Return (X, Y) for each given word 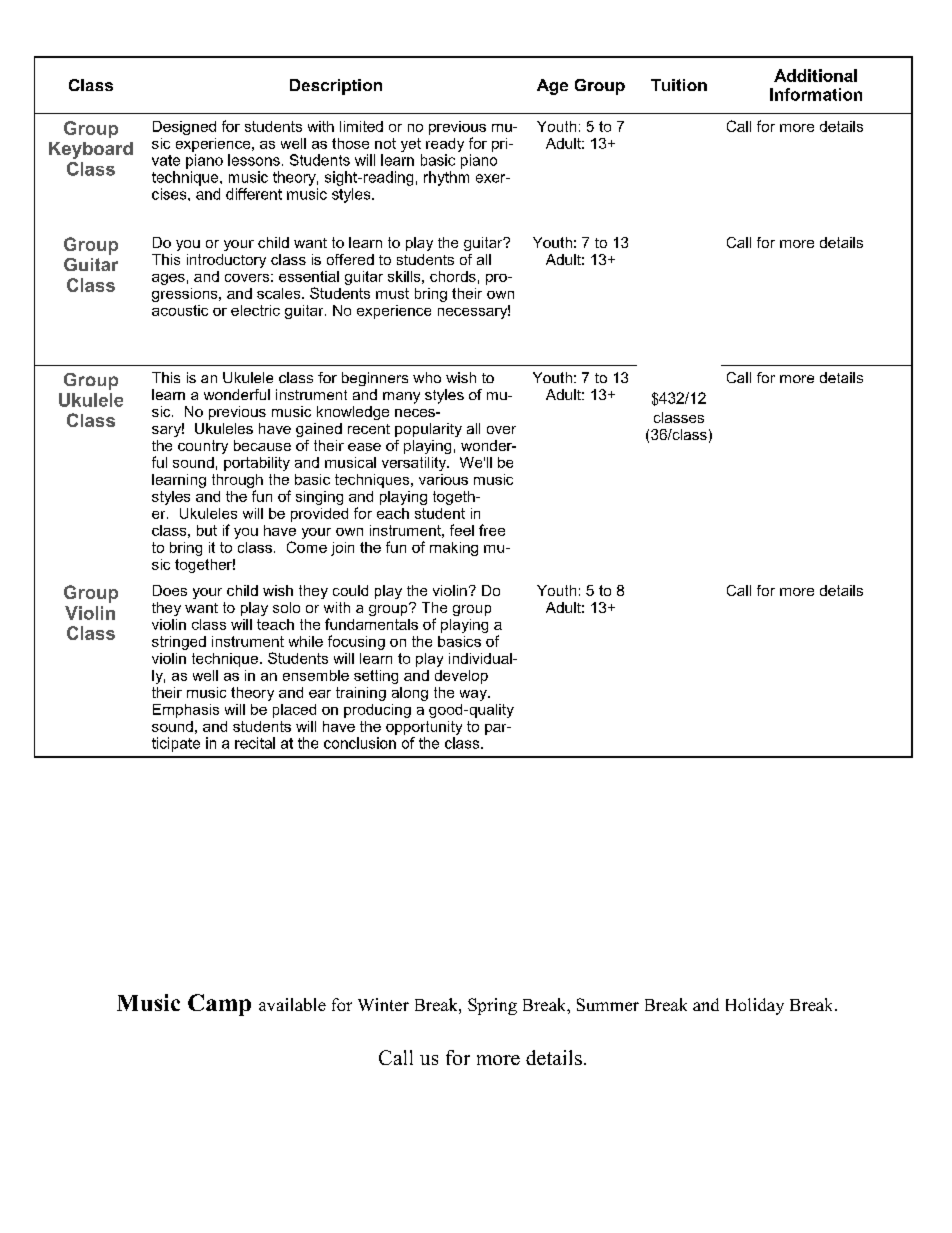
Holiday (755, 1006)
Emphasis (186, 711)
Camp (219, 1005)
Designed (184, 128)
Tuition (679, 85)
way (474, 695)
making (454, 549)
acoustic (180, 310)
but (207, 530)
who (427, 377)
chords (453, 276)
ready (445, 145)
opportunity (424, 728)
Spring (492, 1006)
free (492, 530)
